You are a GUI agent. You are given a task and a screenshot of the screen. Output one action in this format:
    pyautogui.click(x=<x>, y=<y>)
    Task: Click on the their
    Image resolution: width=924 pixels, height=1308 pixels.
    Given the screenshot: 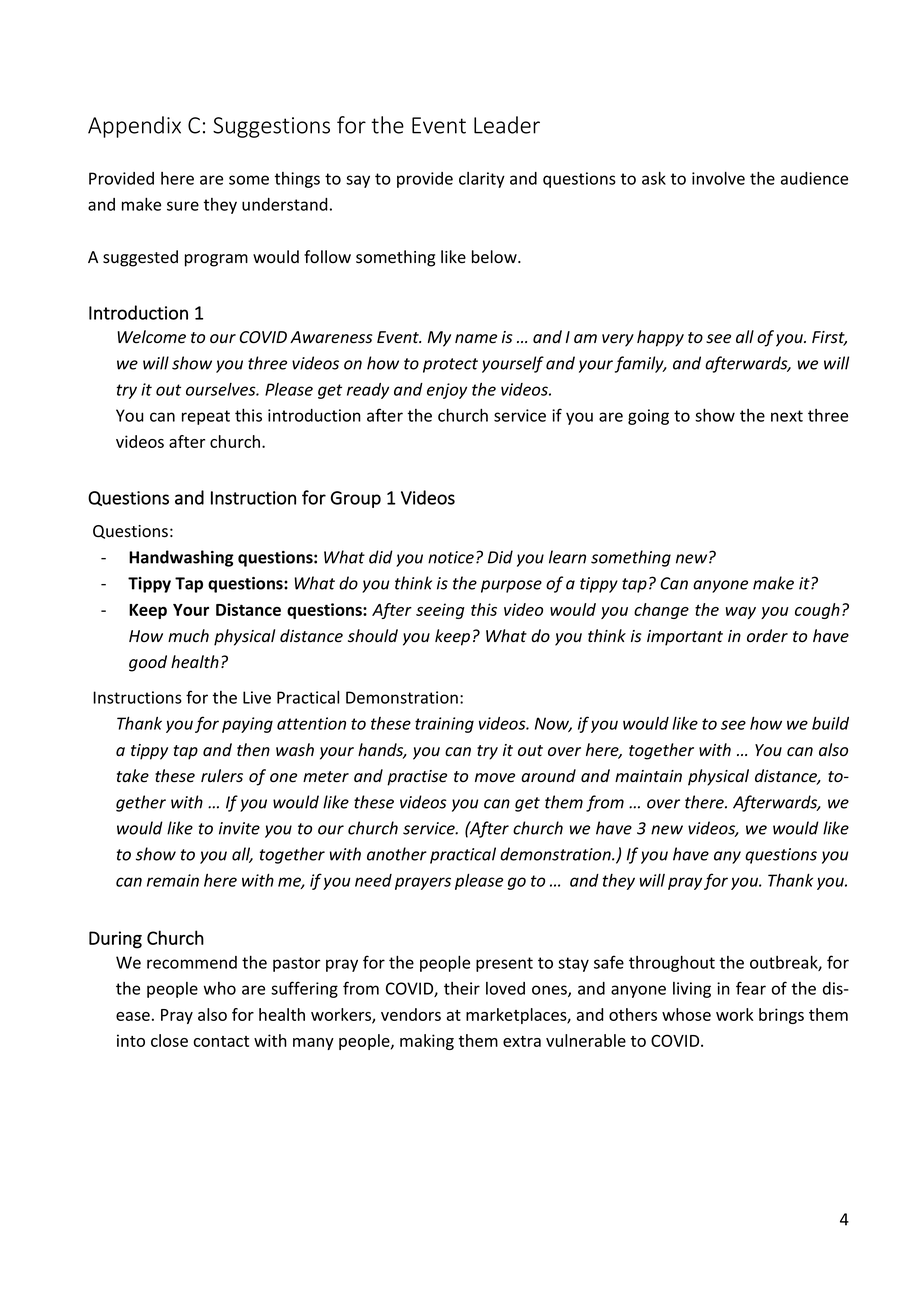 What is the action you would take?
    pyautogui.click(x=462, y=988)
